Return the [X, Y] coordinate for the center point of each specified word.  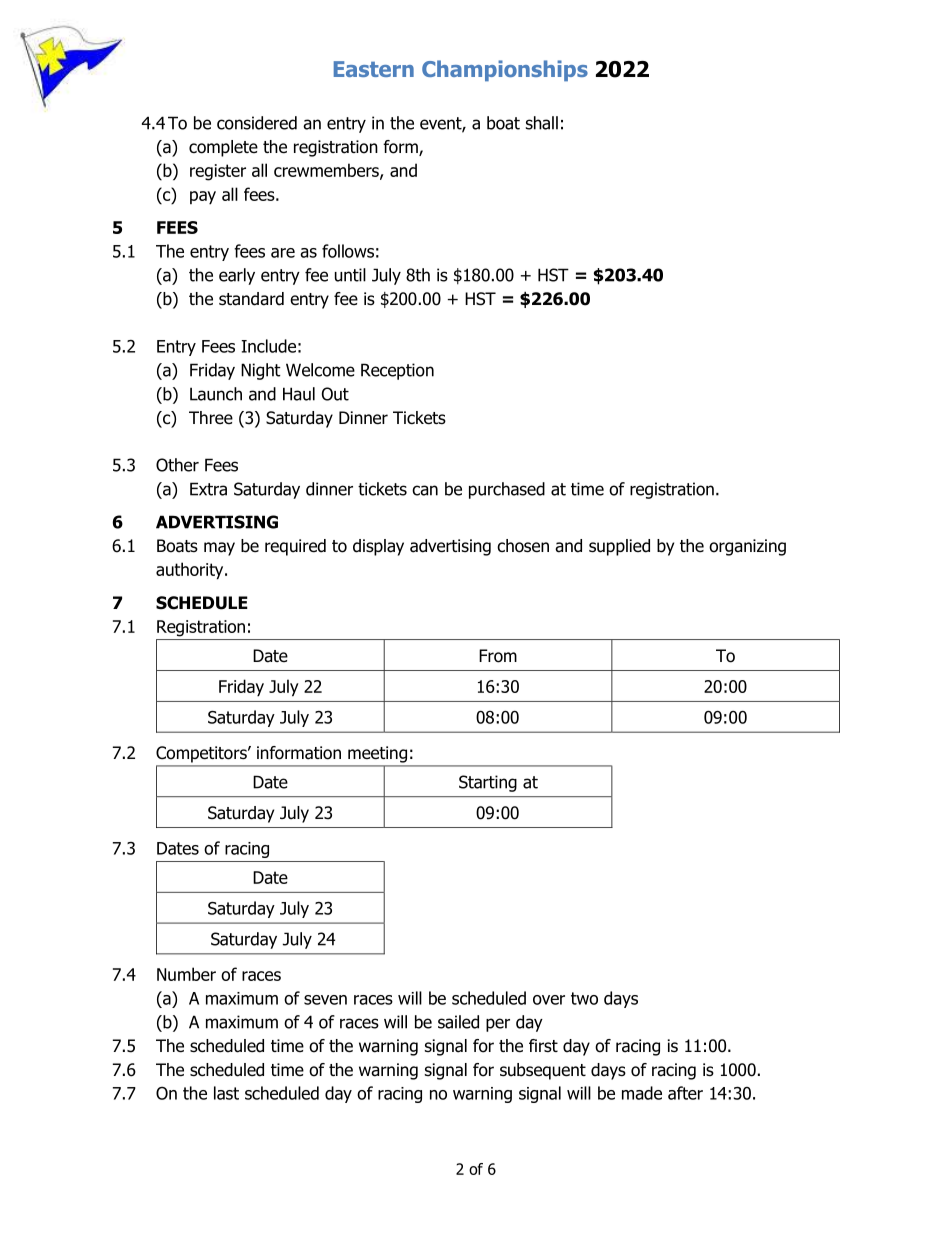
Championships [505, 70]
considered [257, 123]
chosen [523, 546]
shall [542, 123]
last [226, 1093]
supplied [619, 547]
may [219, 549]
